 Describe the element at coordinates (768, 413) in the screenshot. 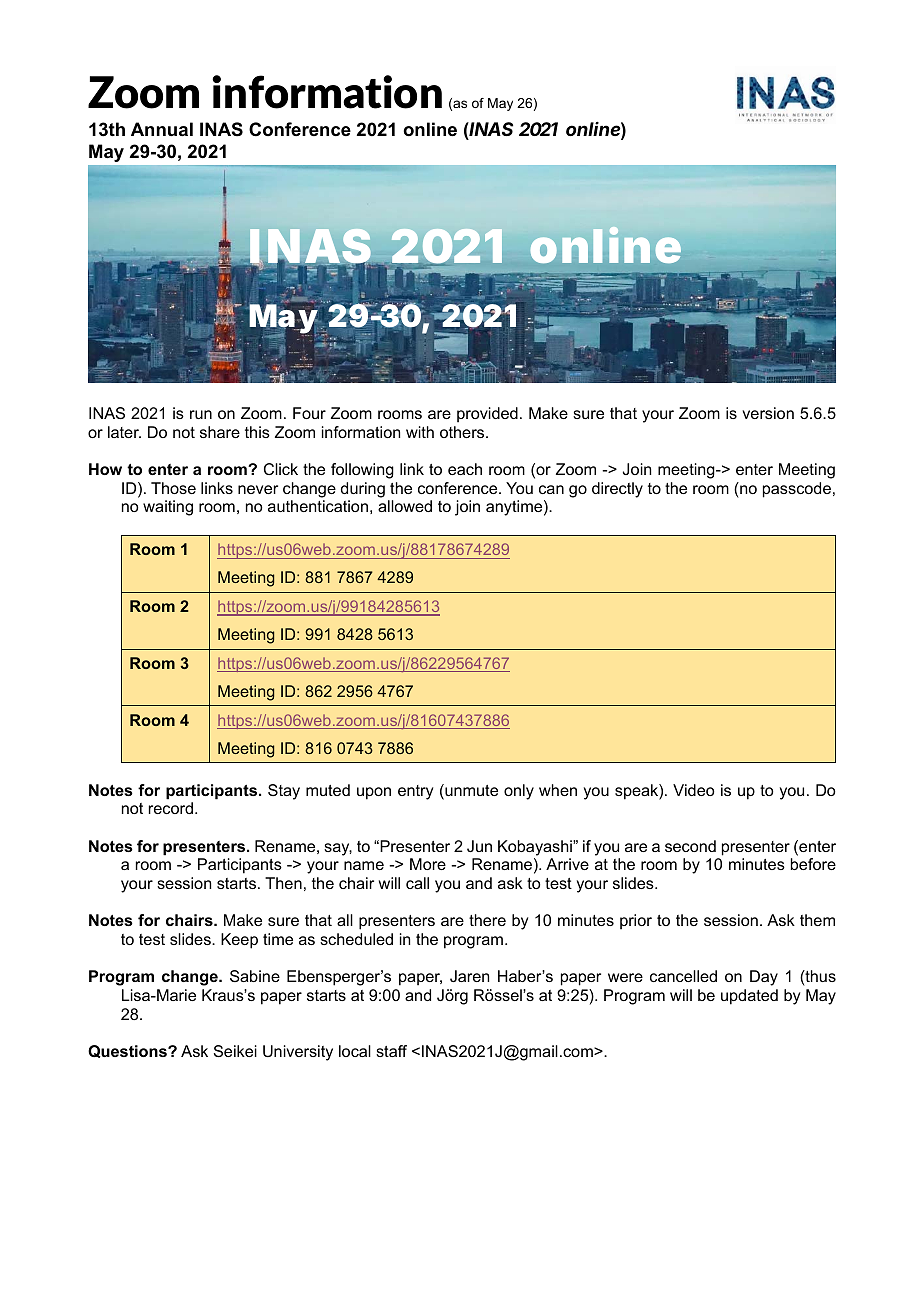

I see `version` at that location.
